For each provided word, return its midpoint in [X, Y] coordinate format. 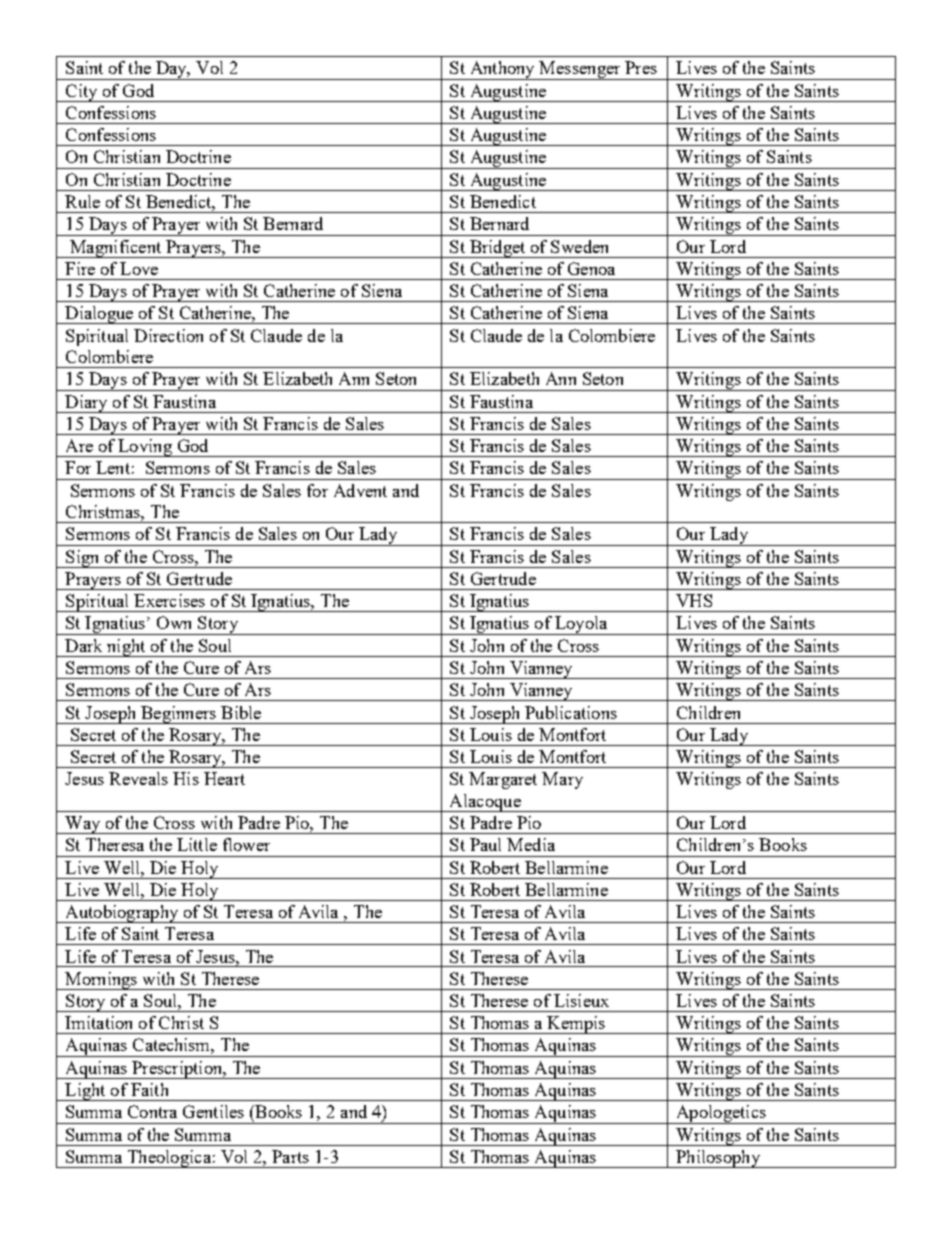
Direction [168, 335]
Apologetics [721, 1114]
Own [174, 622]
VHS [694, 600]
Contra [152, 1111]
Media [531, 844]
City [81, 93]
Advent [360, 490]
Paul [485, 844]
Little [197, 844]
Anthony [502, 70]
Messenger [580, 70]
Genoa [591, 268]
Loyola [581, 625]
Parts [290, 1156]
